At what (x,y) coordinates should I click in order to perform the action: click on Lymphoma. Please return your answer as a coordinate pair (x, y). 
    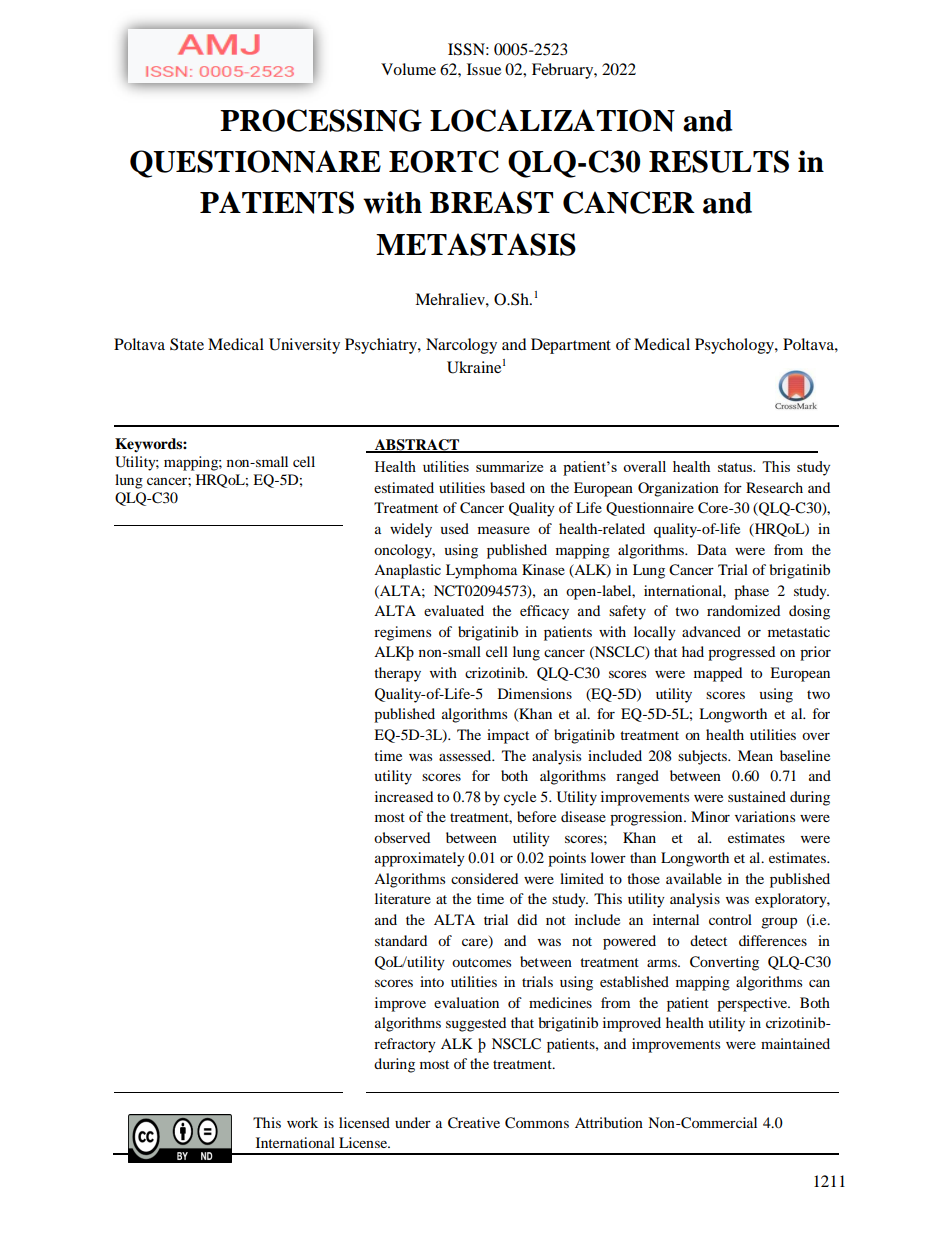
    Looking at the image, I should click on (481, 571).
